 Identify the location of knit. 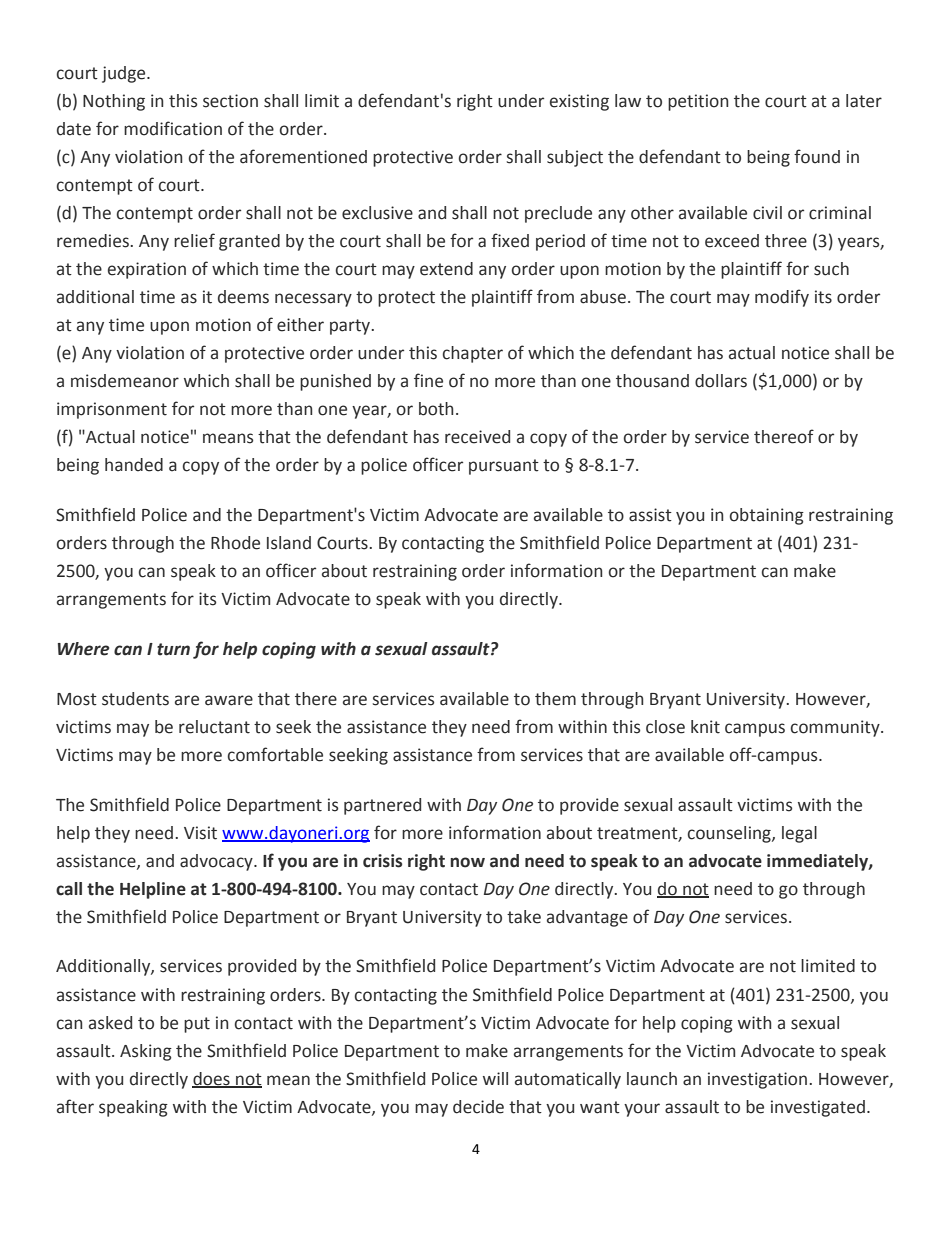
(705, 727).
